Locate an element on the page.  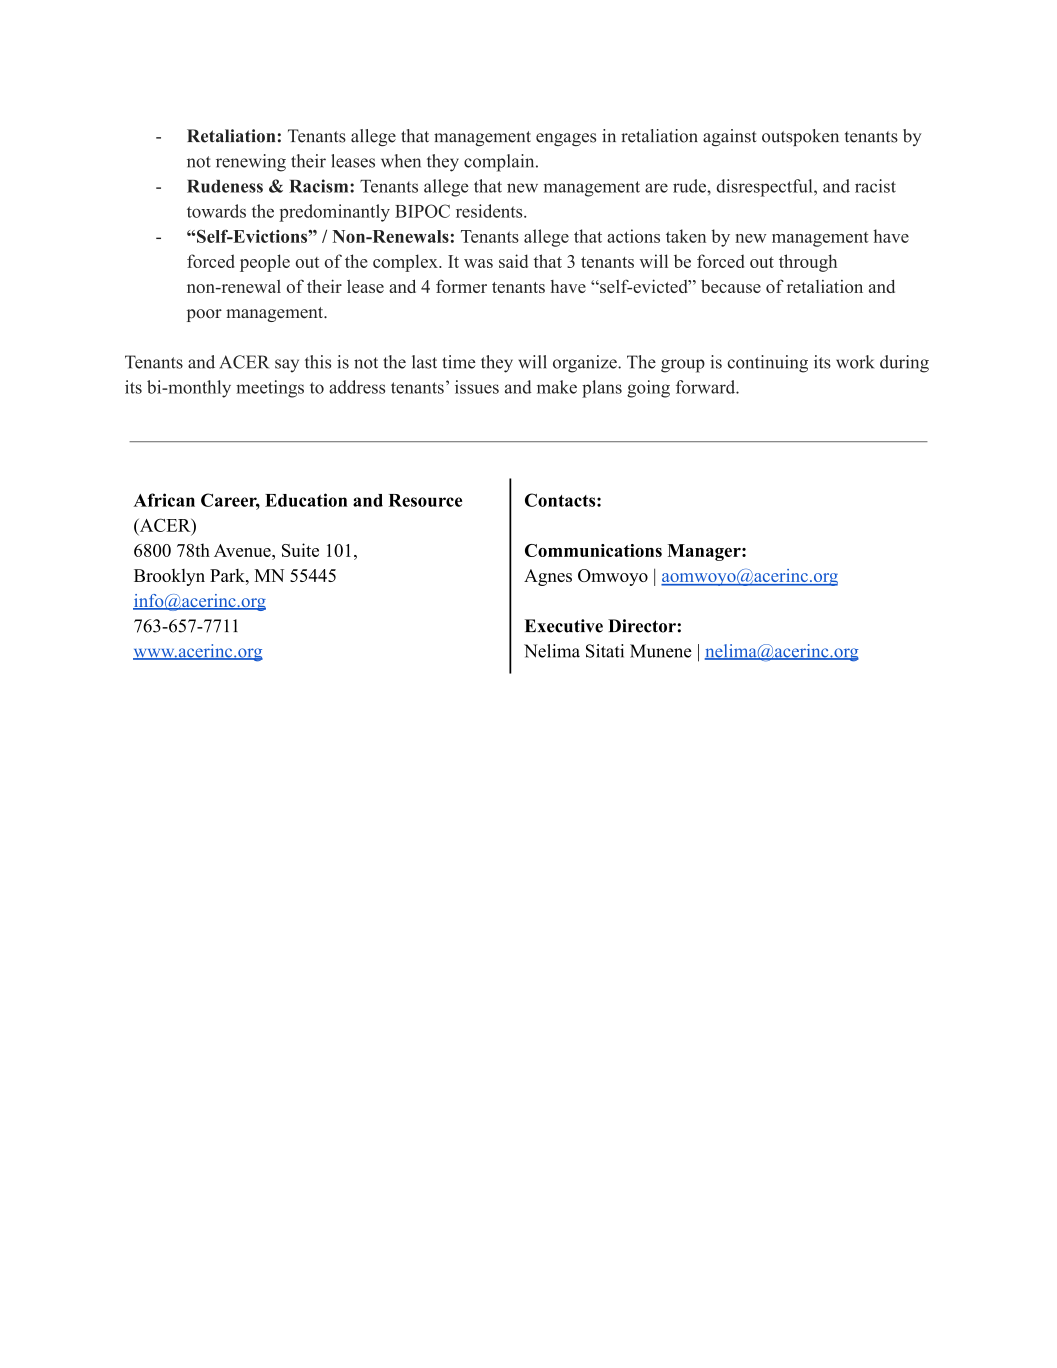
outspoken is located at coordinates (800, 137).
